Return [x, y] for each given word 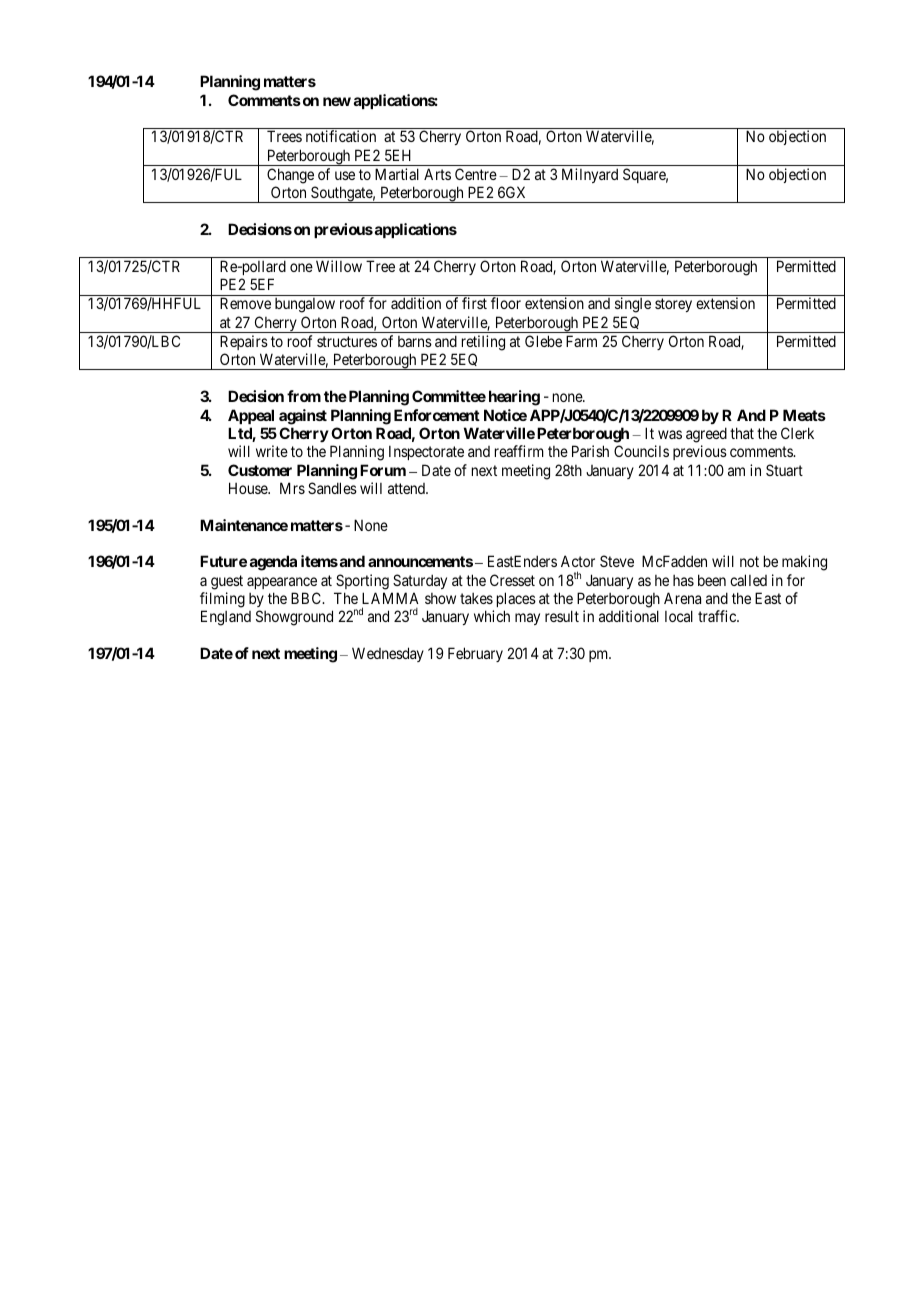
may [527, 619]
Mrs [292, 488]
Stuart [784, 470]
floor [506, 303]
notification [341, 136]
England [226, 618]
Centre [476, 174]
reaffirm [519, 451]
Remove [245, 303]
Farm [581, 341]
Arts [437, 174]
